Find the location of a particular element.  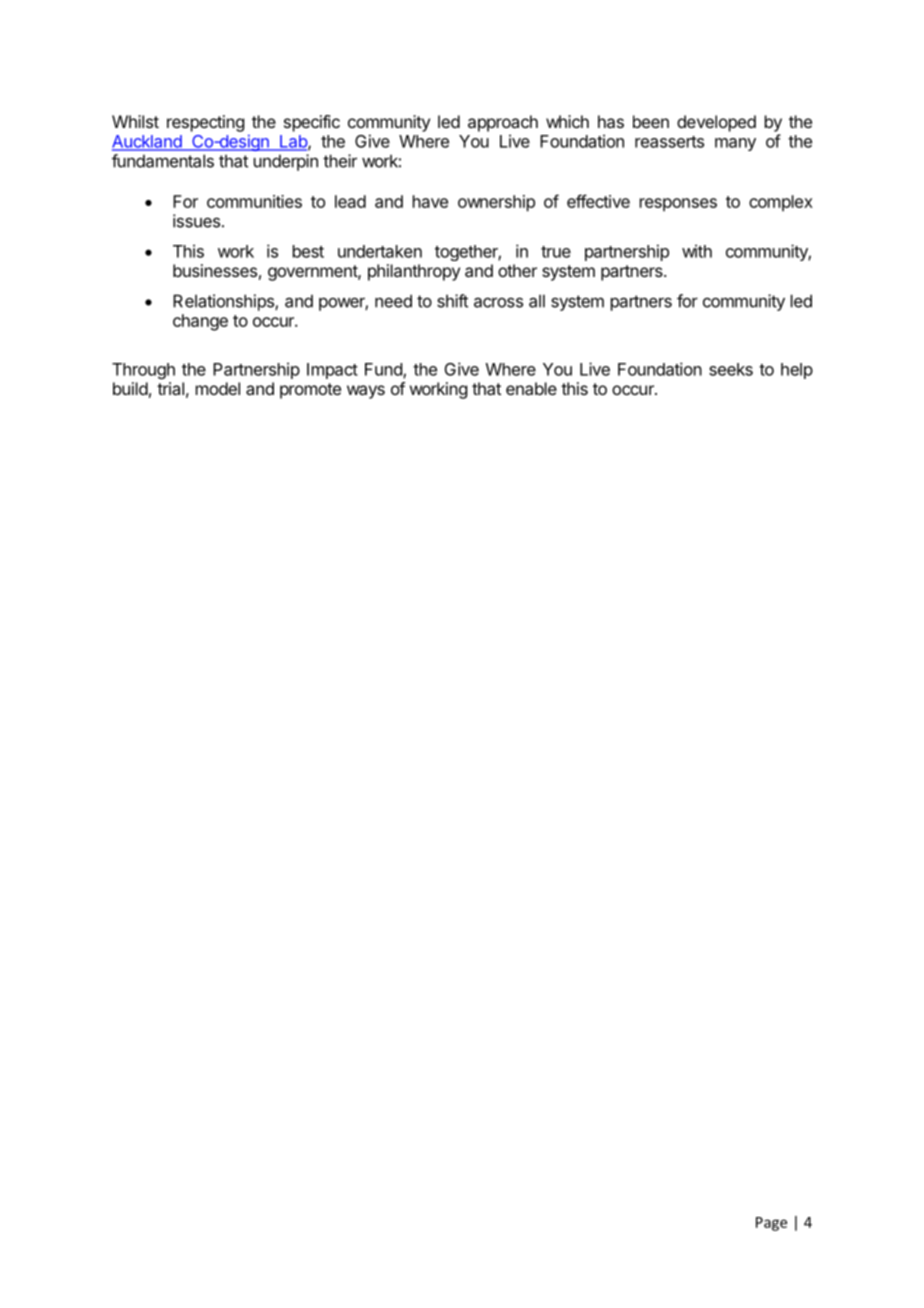

many is located at coordinates (735, 144).
